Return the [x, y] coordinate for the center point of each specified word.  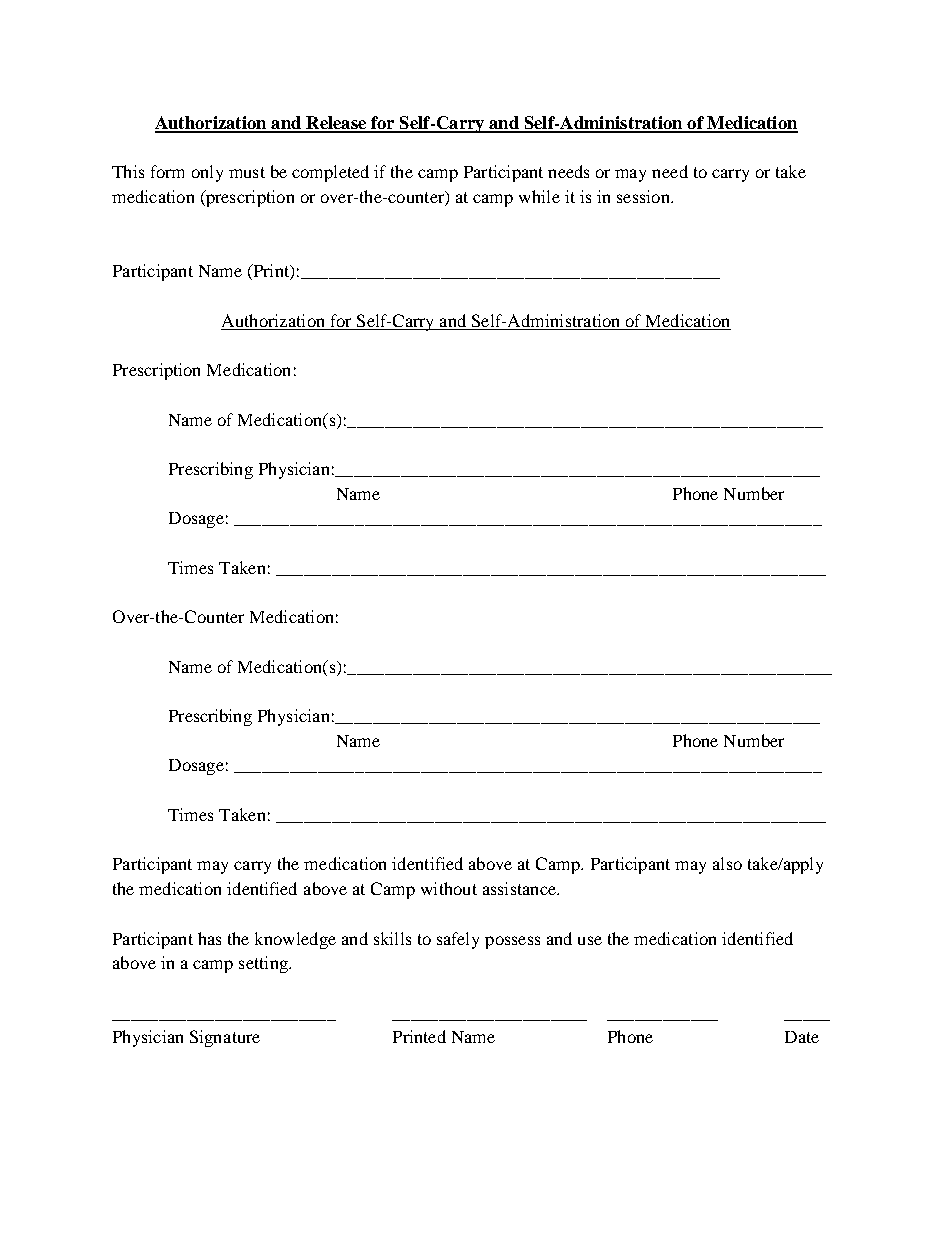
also [727, 863]
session [644, 196]
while [539, 196]
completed [330, 173]
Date [802, 1037]
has [209, 938]
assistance [520, 888]
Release [336, 124]
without [449, 888]
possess [512, 942]
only [207, 173]
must [247, 172]
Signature [225, 1038]
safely [458, 940]
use [590, 940]
